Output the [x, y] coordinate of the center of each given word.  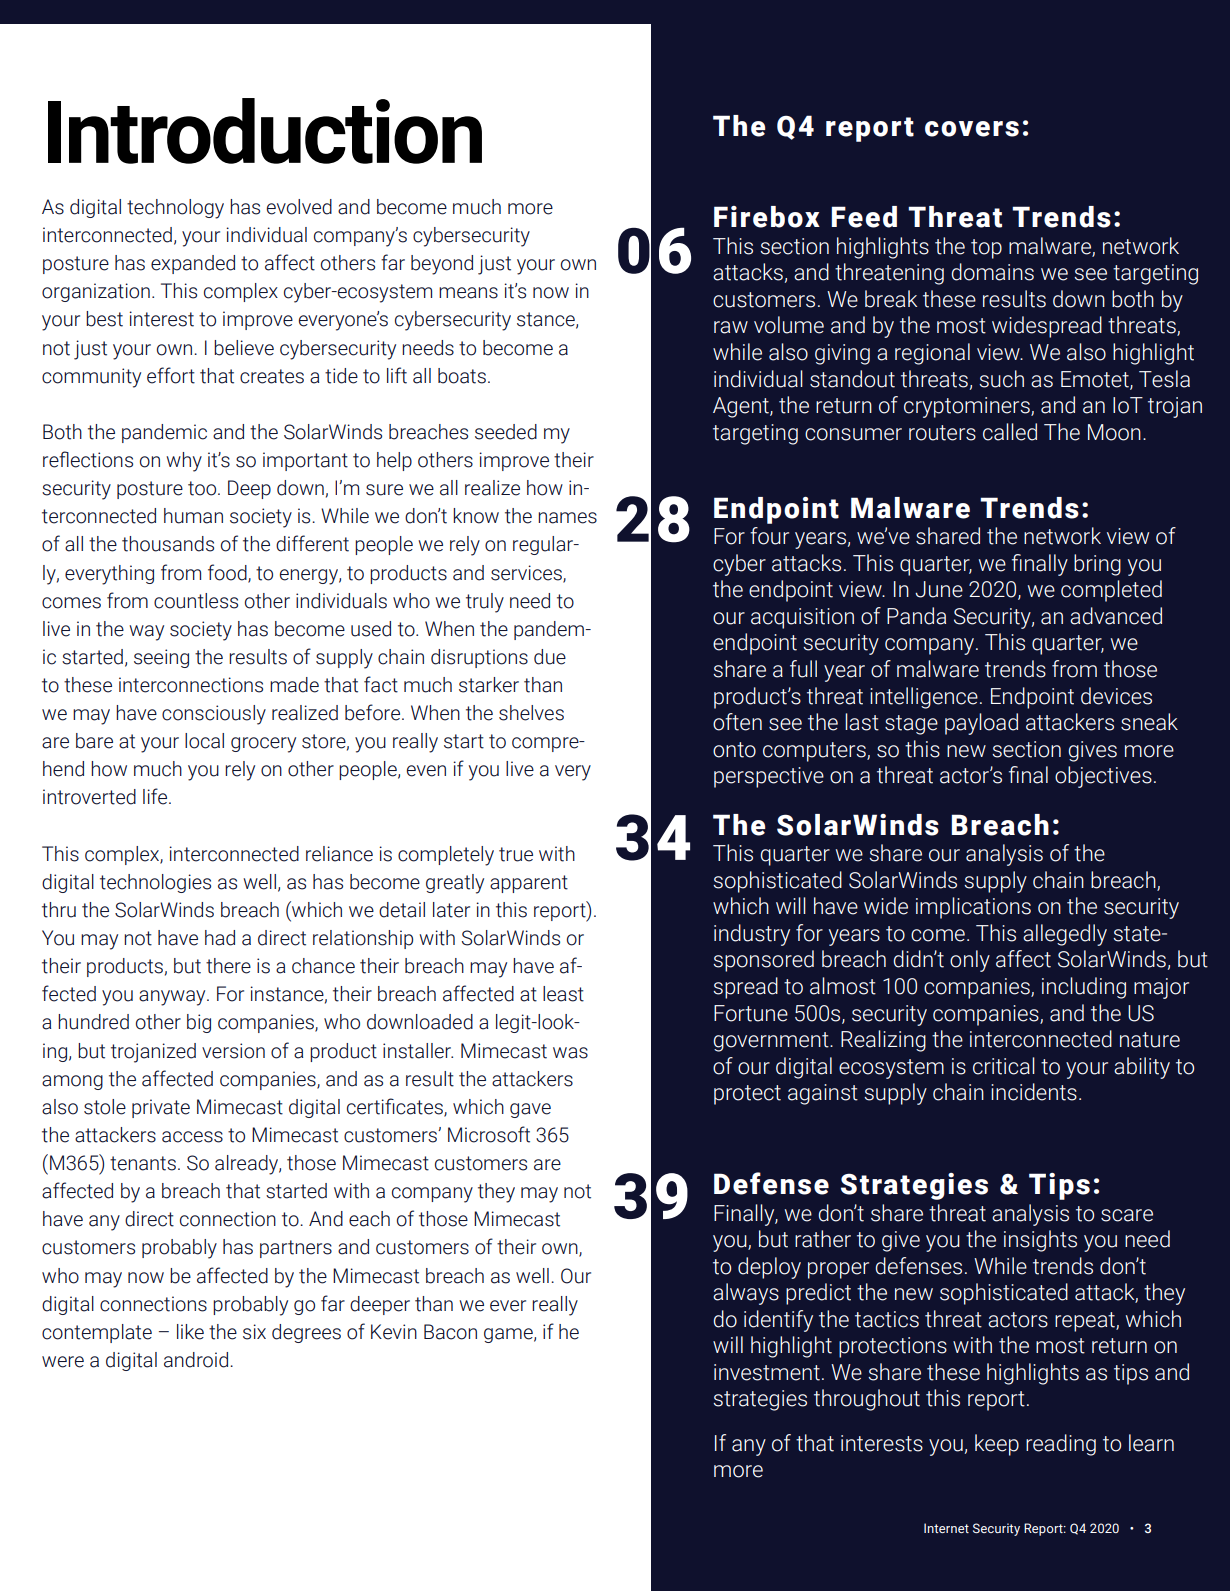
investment [767, 1372]
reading [1061, 1445]
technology [175, 209]
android [196, 1360]
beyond [442, 265]
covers [972, 129]
